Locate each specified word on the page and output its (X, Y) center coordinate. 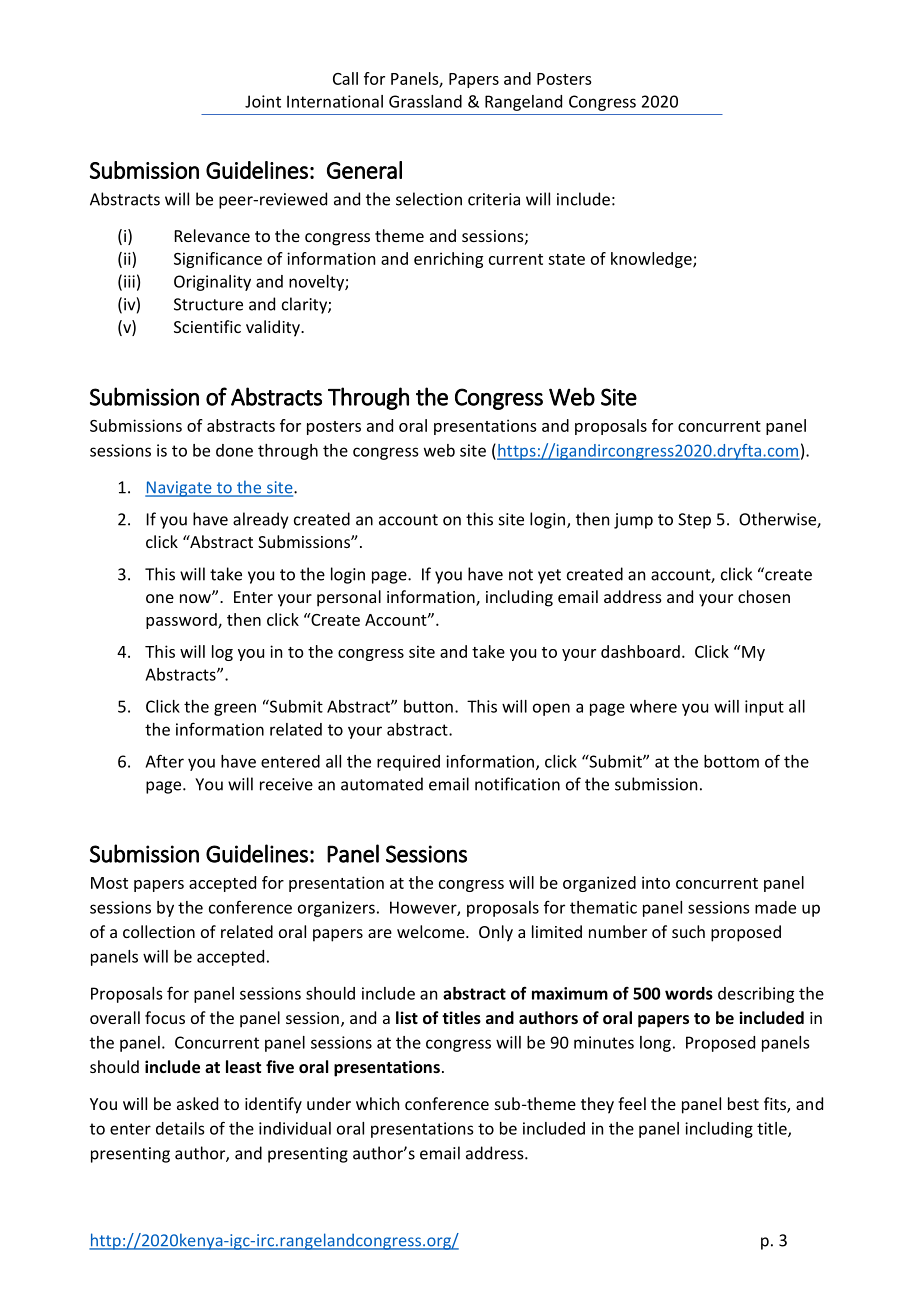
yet (549, 576)
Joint (263, 101)
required (408, 763)
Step (694, 521)
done (234, 450)
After (164, 761)
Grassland (425, 101)
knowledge (652, 260)
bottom (731, 761)
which (377, 1103)
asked (197, 1103)
